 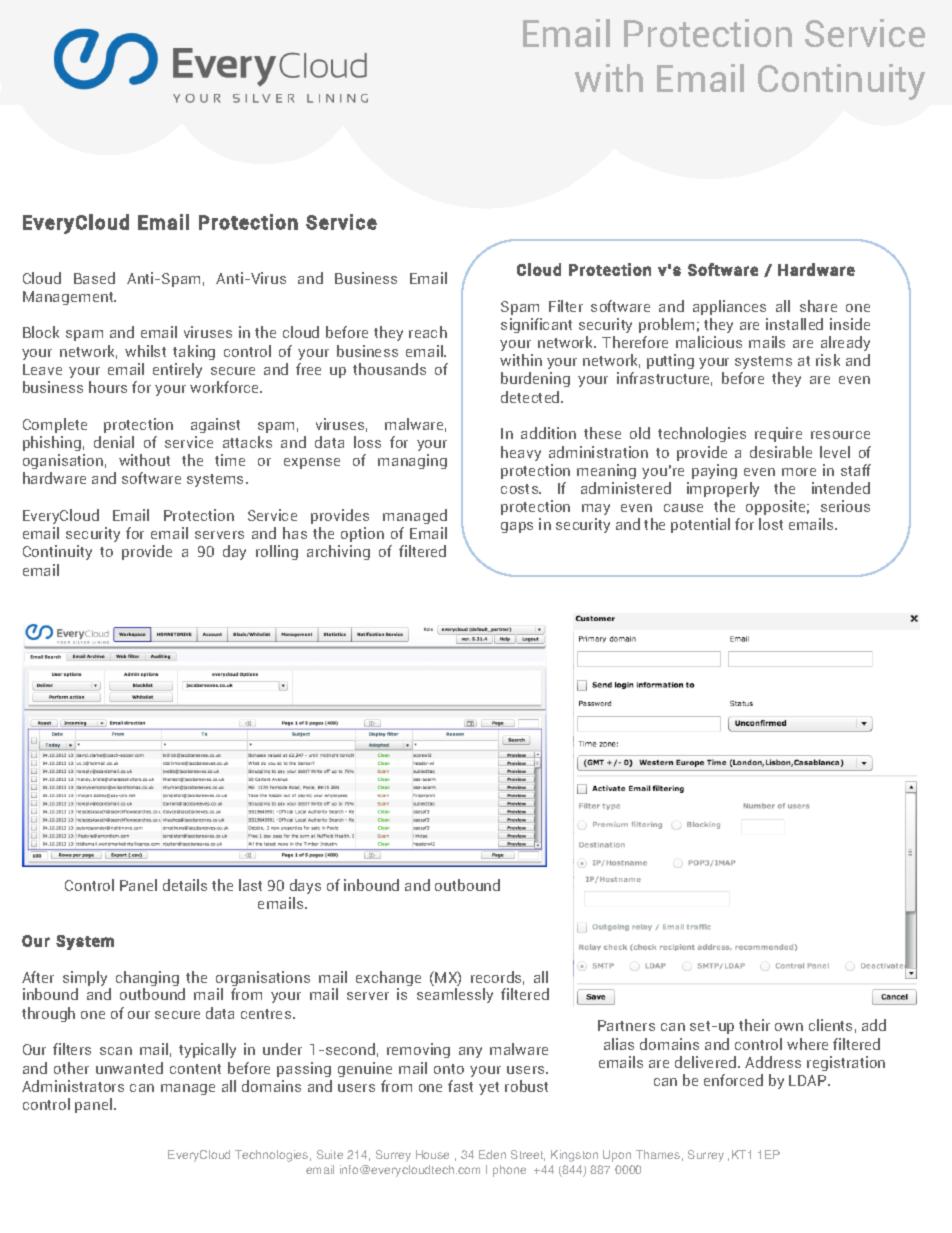 I want to click on details, so click(x=185, y=885).
